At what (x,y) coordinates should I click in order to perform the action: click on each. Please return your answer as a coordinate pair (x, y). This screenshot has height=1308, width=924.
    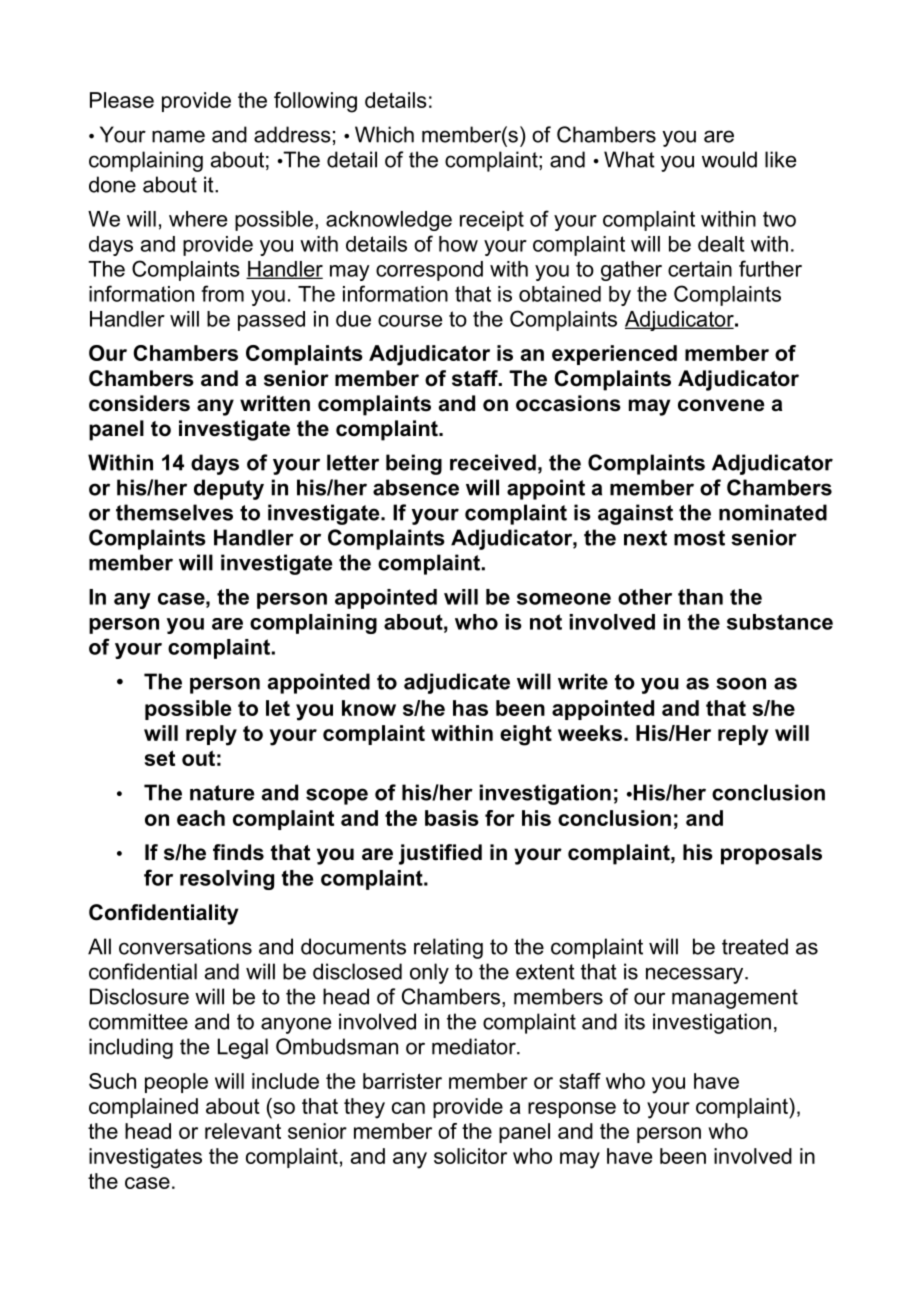
    Looking at the image, I should click on (201, 818).
